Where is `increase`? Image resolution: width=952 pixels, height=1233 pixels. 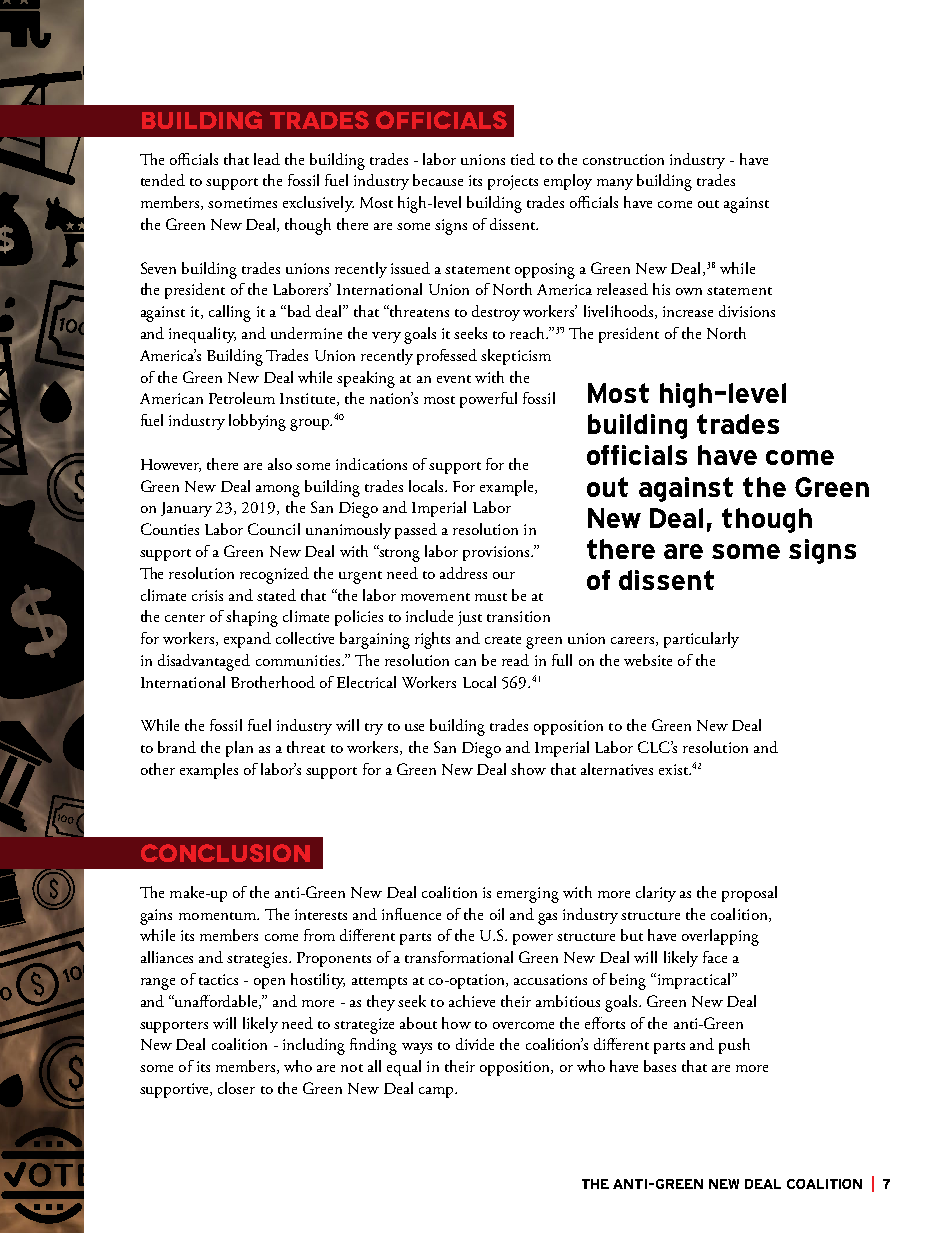 increase is located at coordinates (688, 311).
